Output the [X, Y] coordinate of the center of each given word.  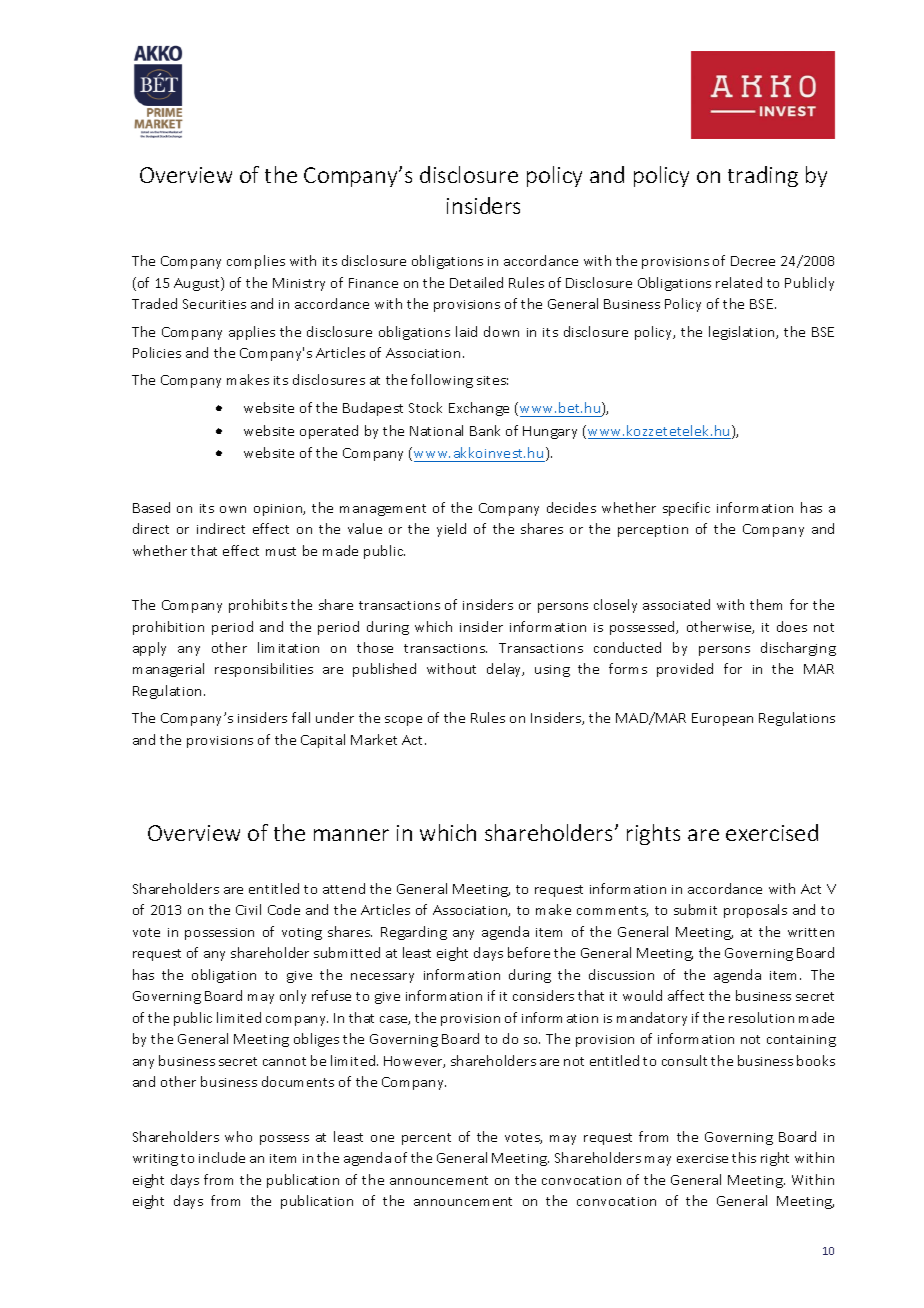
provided [685, 670]
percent [426, 1139]
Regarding [414, 933]
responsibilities [264, 670]
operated [329, 432]
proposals [755, 911]
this [744, 1157]
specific [686, 509]
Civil [248, 909]
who [238, 1136]
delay [505, 670]
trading [763, 176]
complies [256, 262]
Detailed [476, 282]
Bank [485, 430]
